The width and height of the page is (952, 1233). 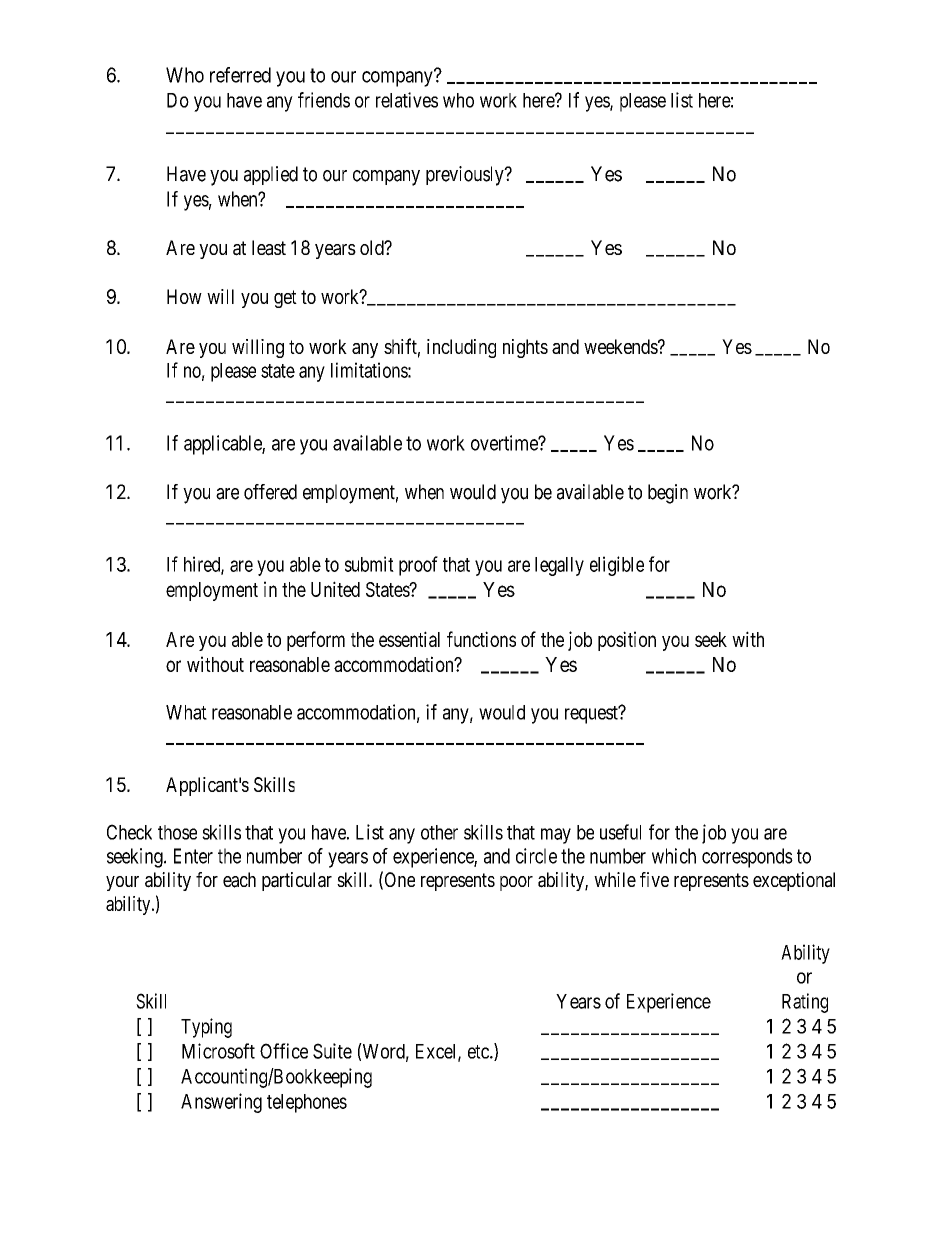 What do you see at coordinates (407, 100) in the page?
I see `relatives` at bounding box center [407, 100].
